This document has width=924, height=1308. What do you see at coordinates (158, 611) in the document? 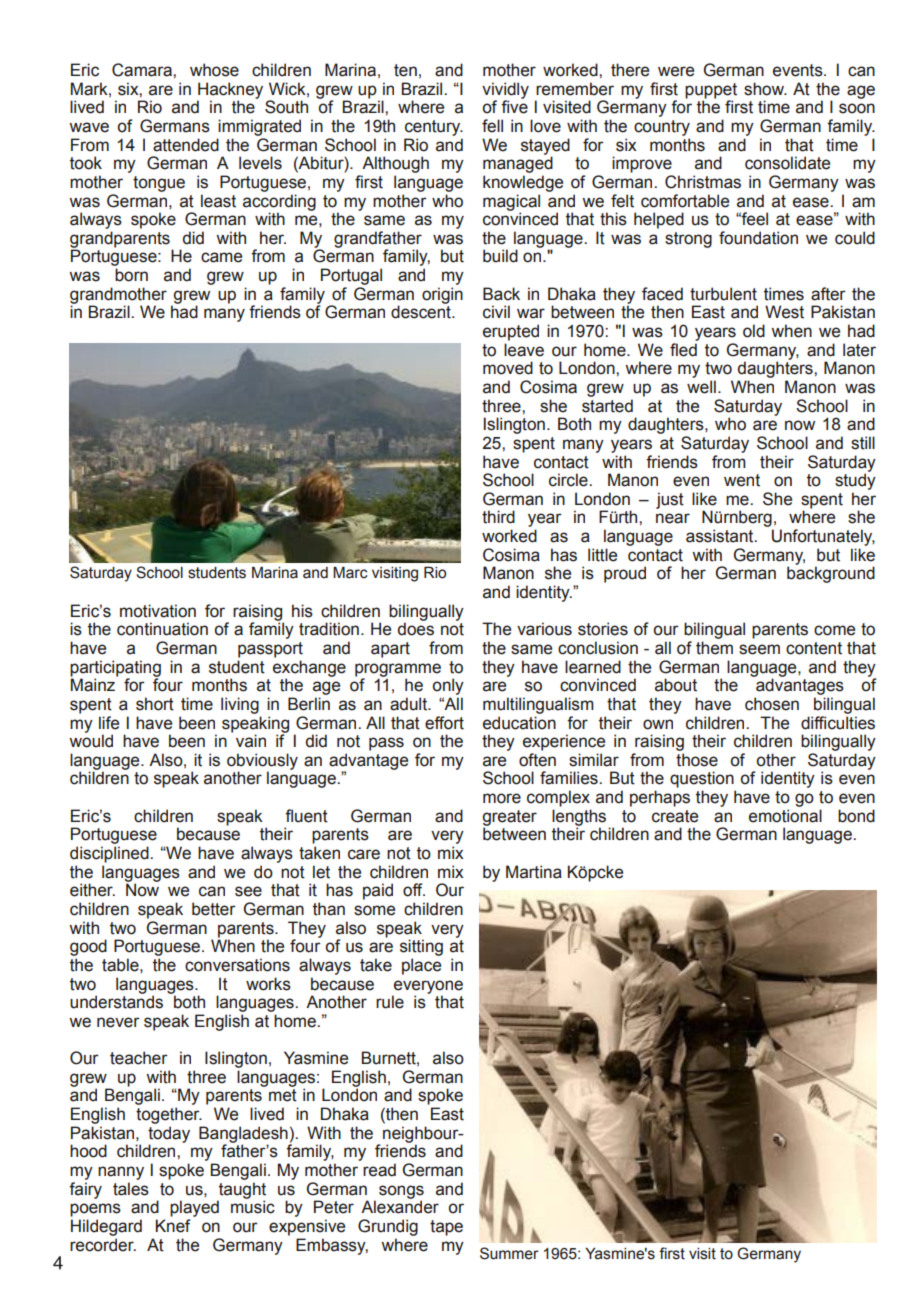
I see `motivation` at bounding box center [158, 611].
